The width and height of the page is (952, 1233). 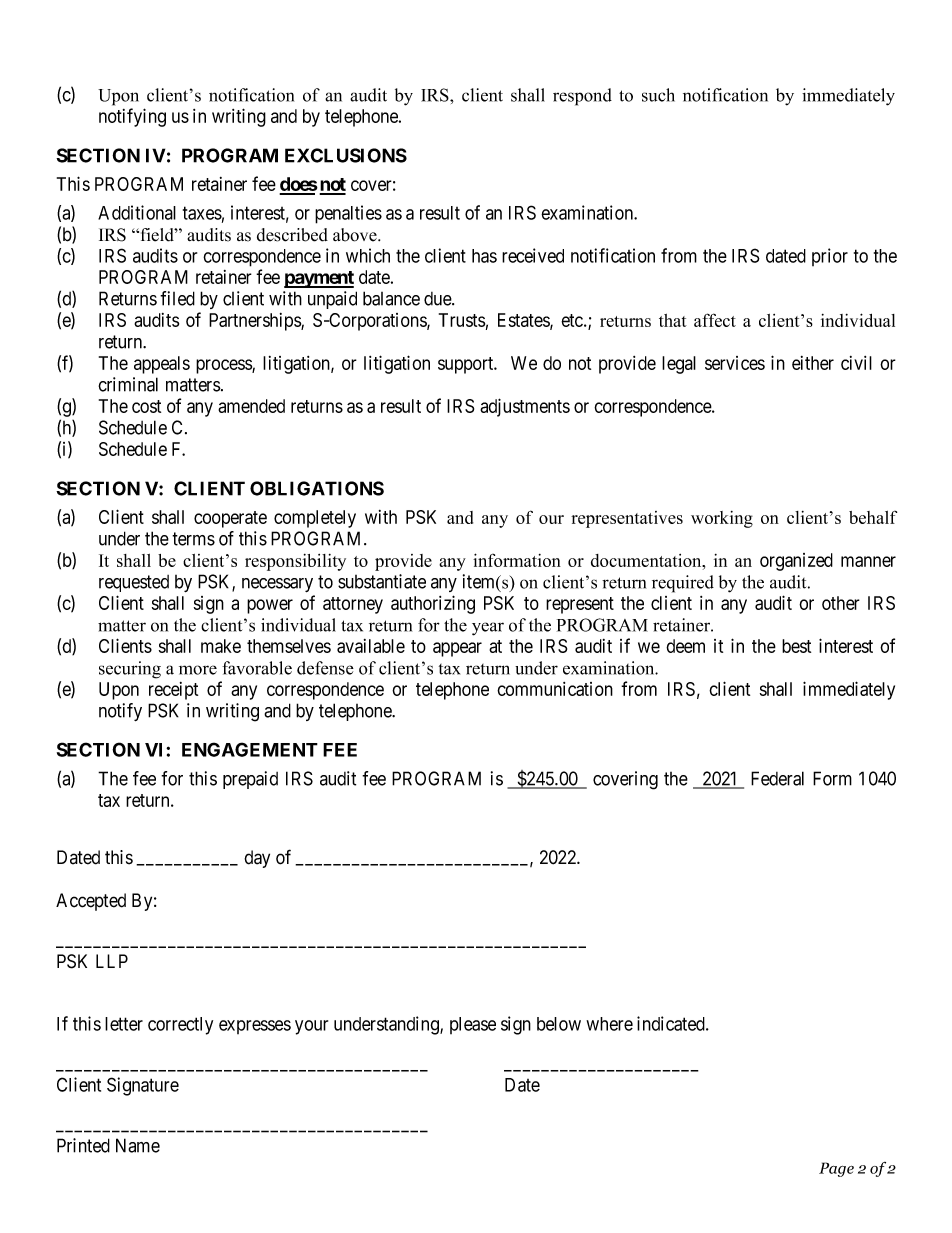 What do you see at coordinates (221, 646) in the page?
I see `make` at bounding box center [221, 646].
